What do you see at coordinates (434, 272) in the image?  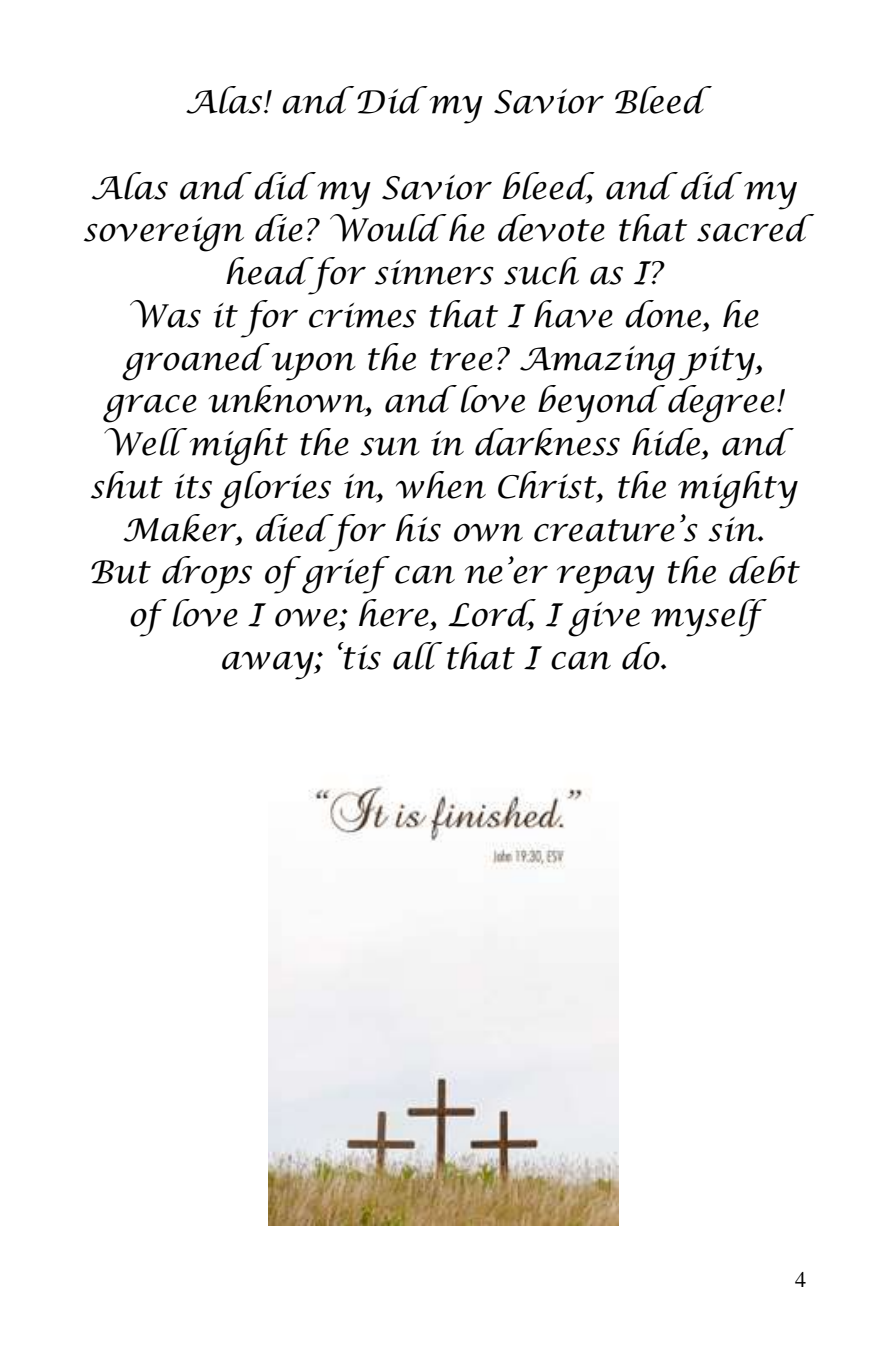 I see `sinners` at bounding box center [434, 272].
